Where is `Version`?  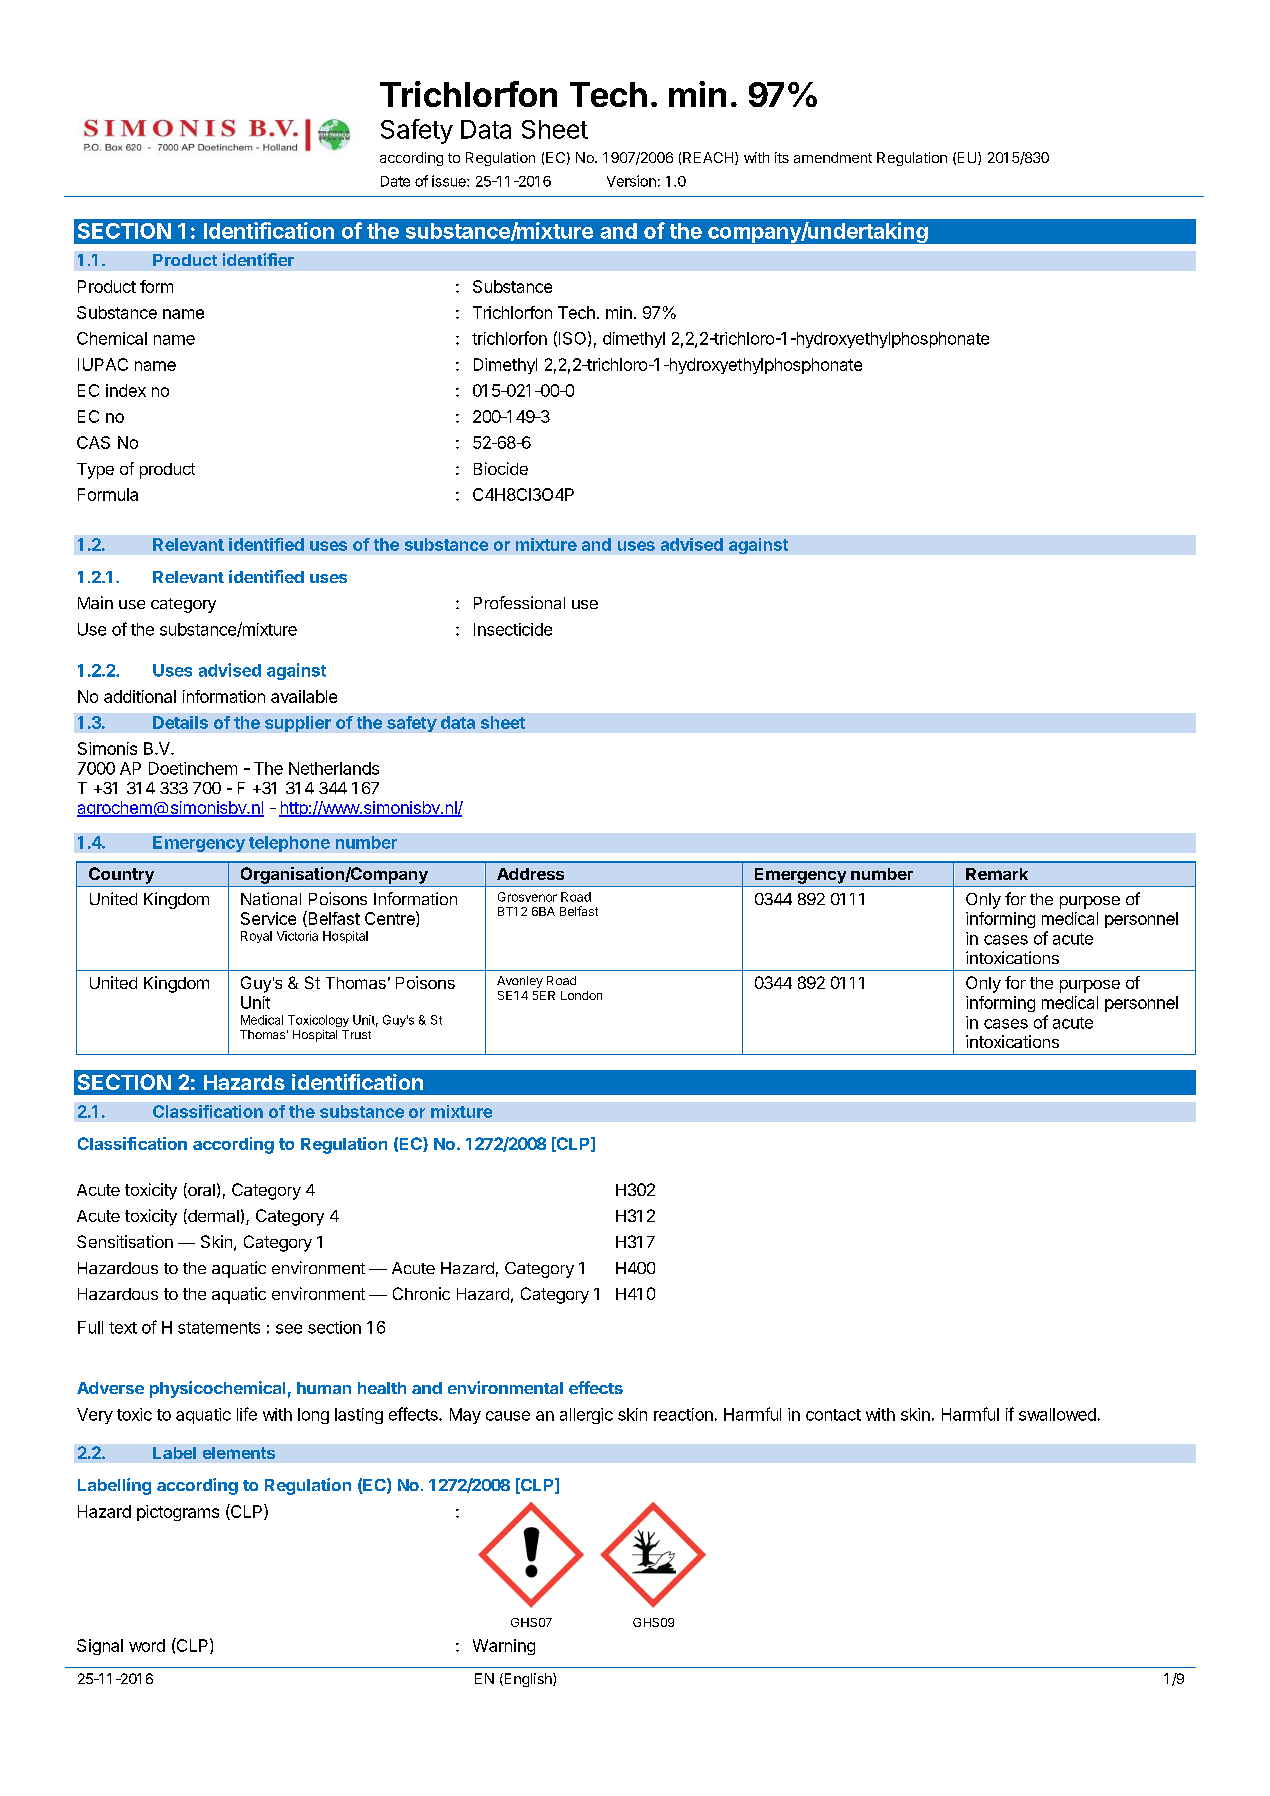
Version is located at coordinates (631, 181).
